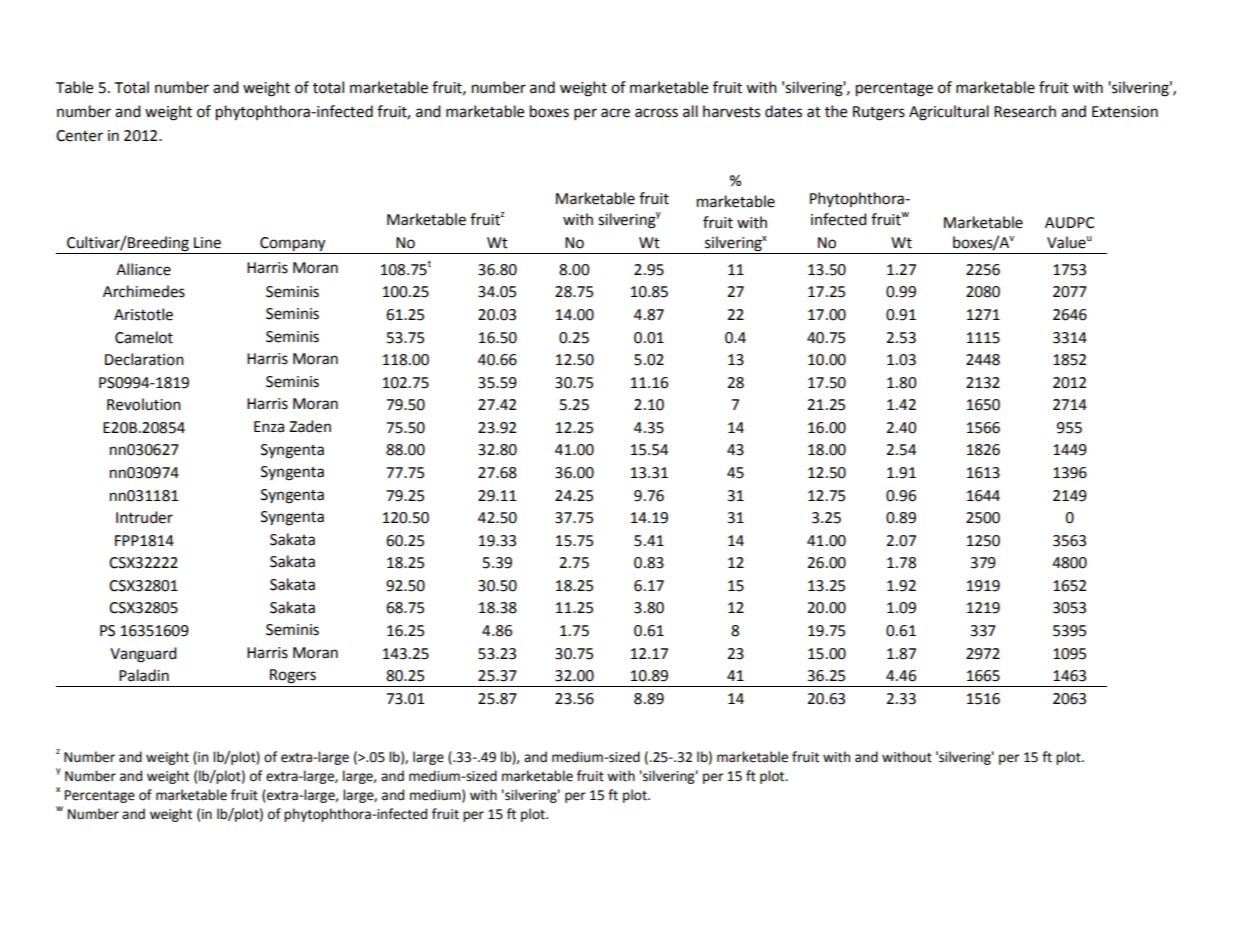 The width and height of the document is (1233, 952). What do you see at coordinates (144, 404) in the document?
I see `Revolution` at bounding box center [144, 404].
